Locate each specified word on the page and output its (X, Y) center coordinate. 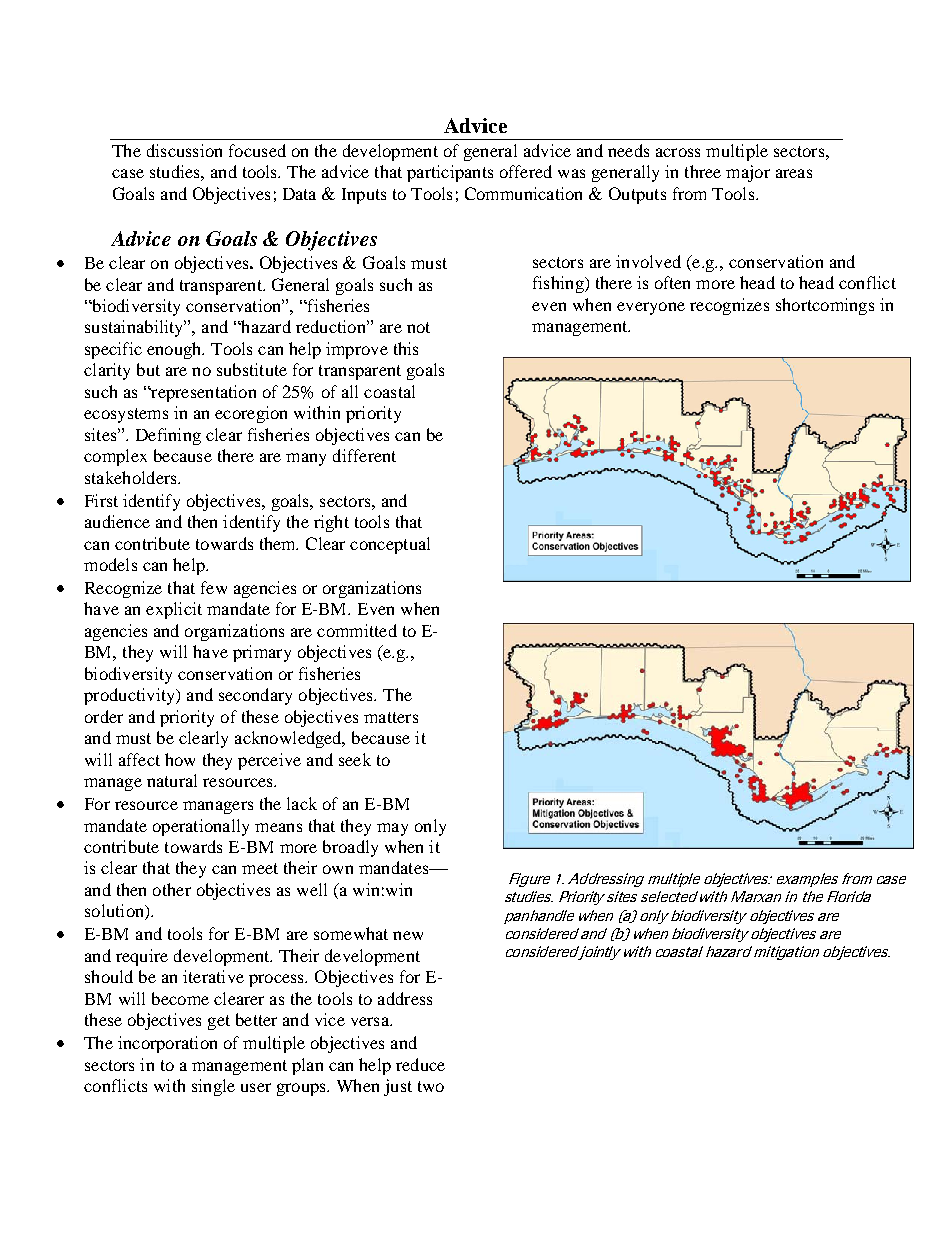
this (406, 348)
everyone (651, 308)
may (392, 829)
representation (202, 393)
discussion (184, 150)
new (408, 935)
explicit (174, 610)
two (431, 1086)
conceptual (390, 545)
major (748, 173)
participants (450, 173)
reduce (420, 1064)
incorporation (167, 1044)
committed (357, 630)
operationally (201, 827)
